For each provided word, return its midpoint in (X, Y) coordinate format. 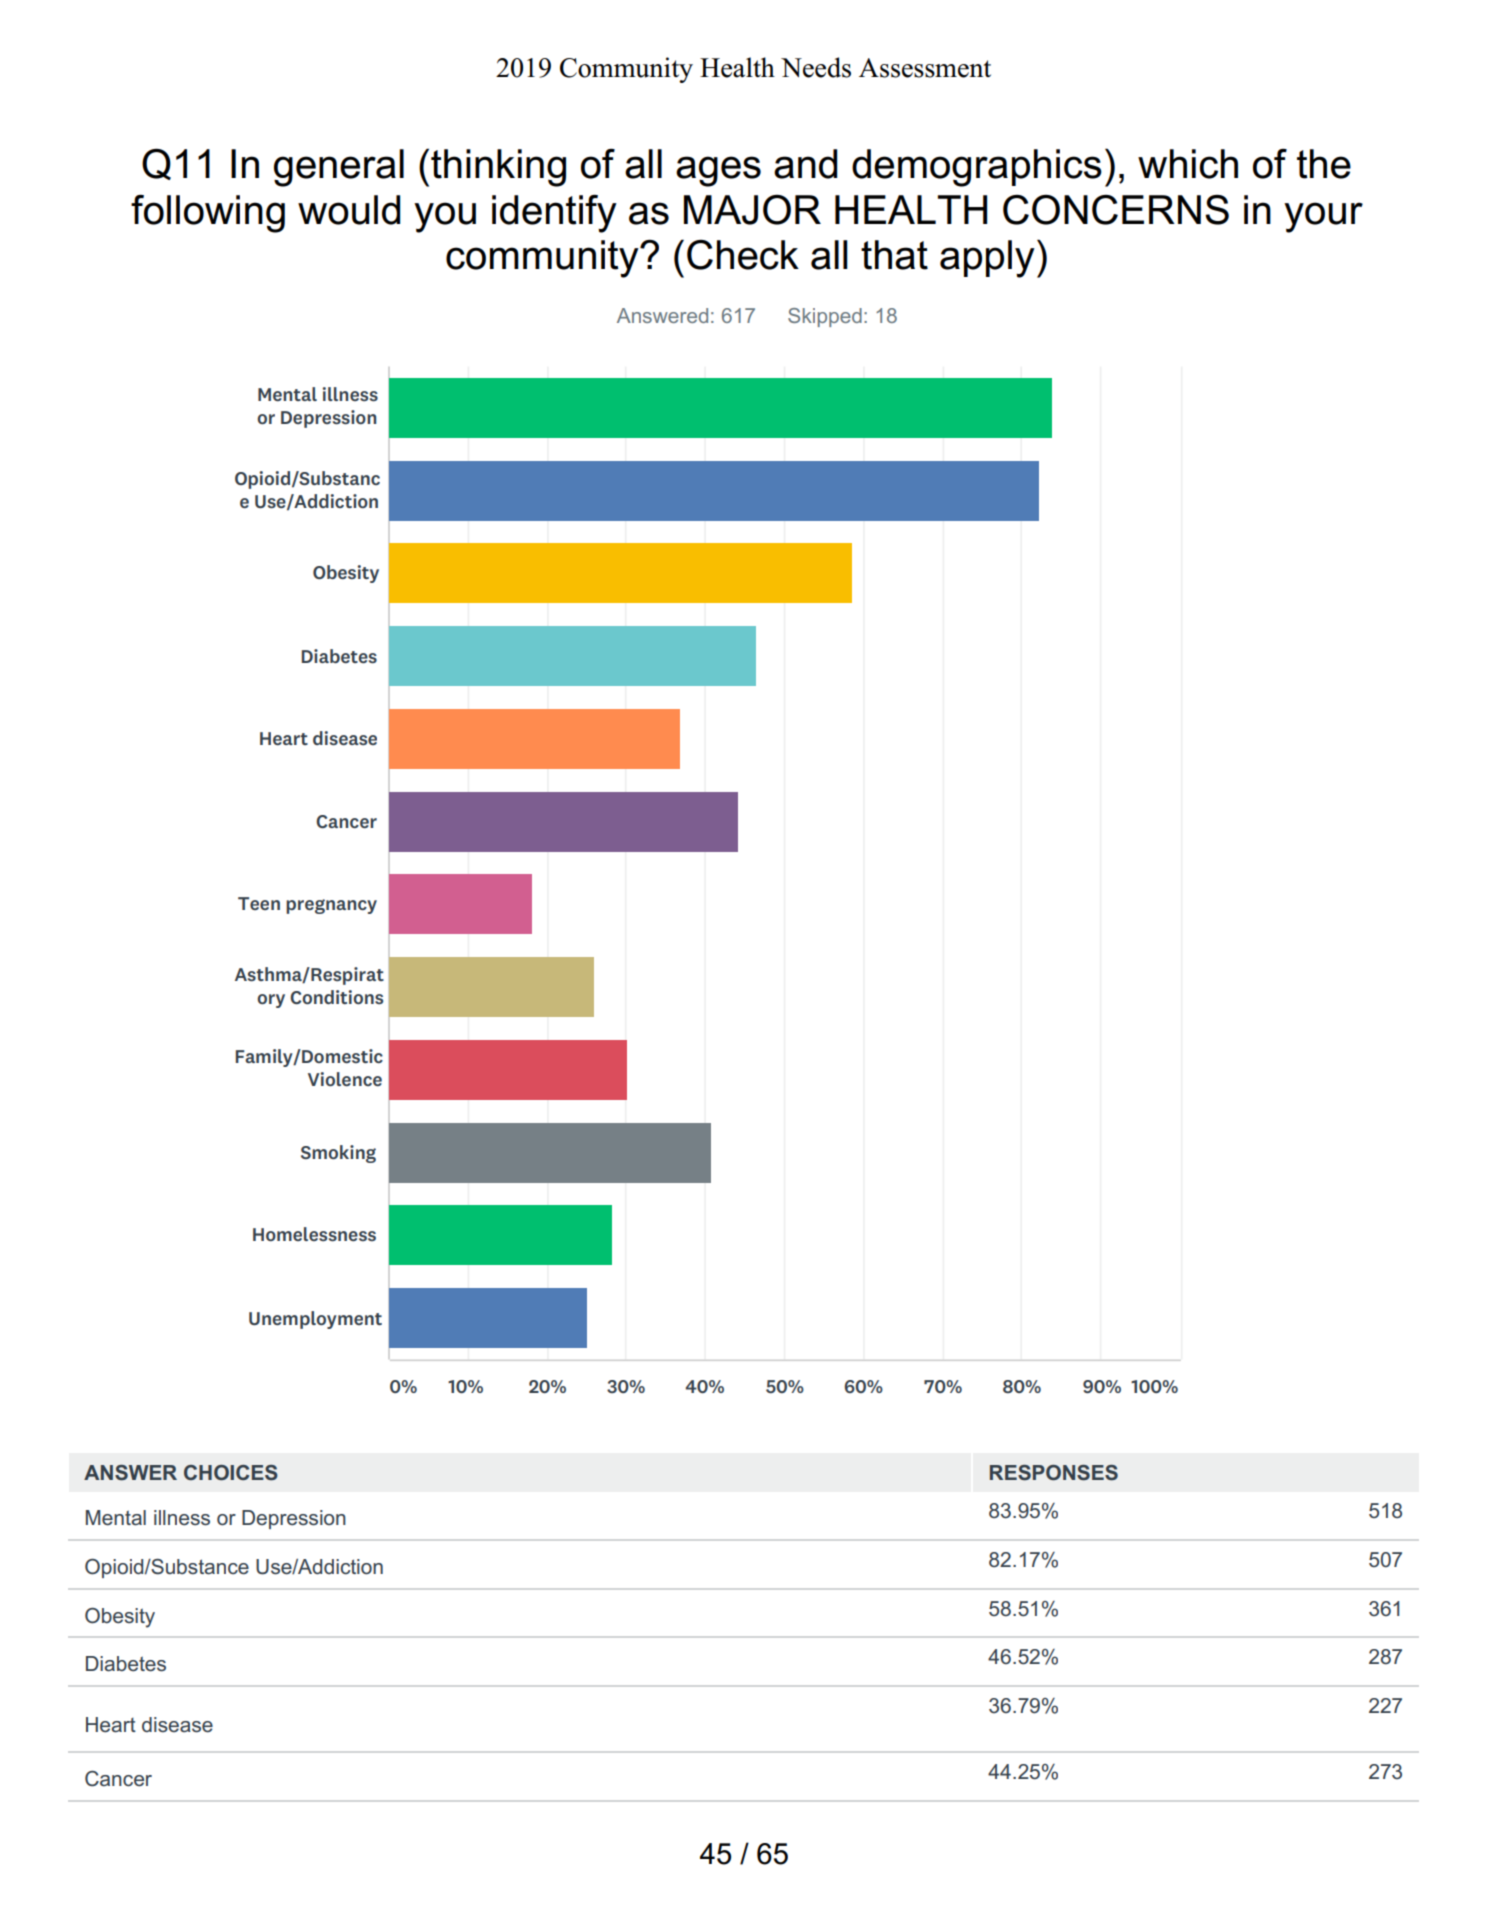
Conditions (336, 997)
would (349, 210)
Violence (345, 1079)
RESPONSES (1054, 1473)
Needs (816, 67)
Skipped (825, 317)
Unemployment (315, 1320)
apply (987, 259)
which (1188, 164)
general (339, 168)
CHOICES (231, 1473)
